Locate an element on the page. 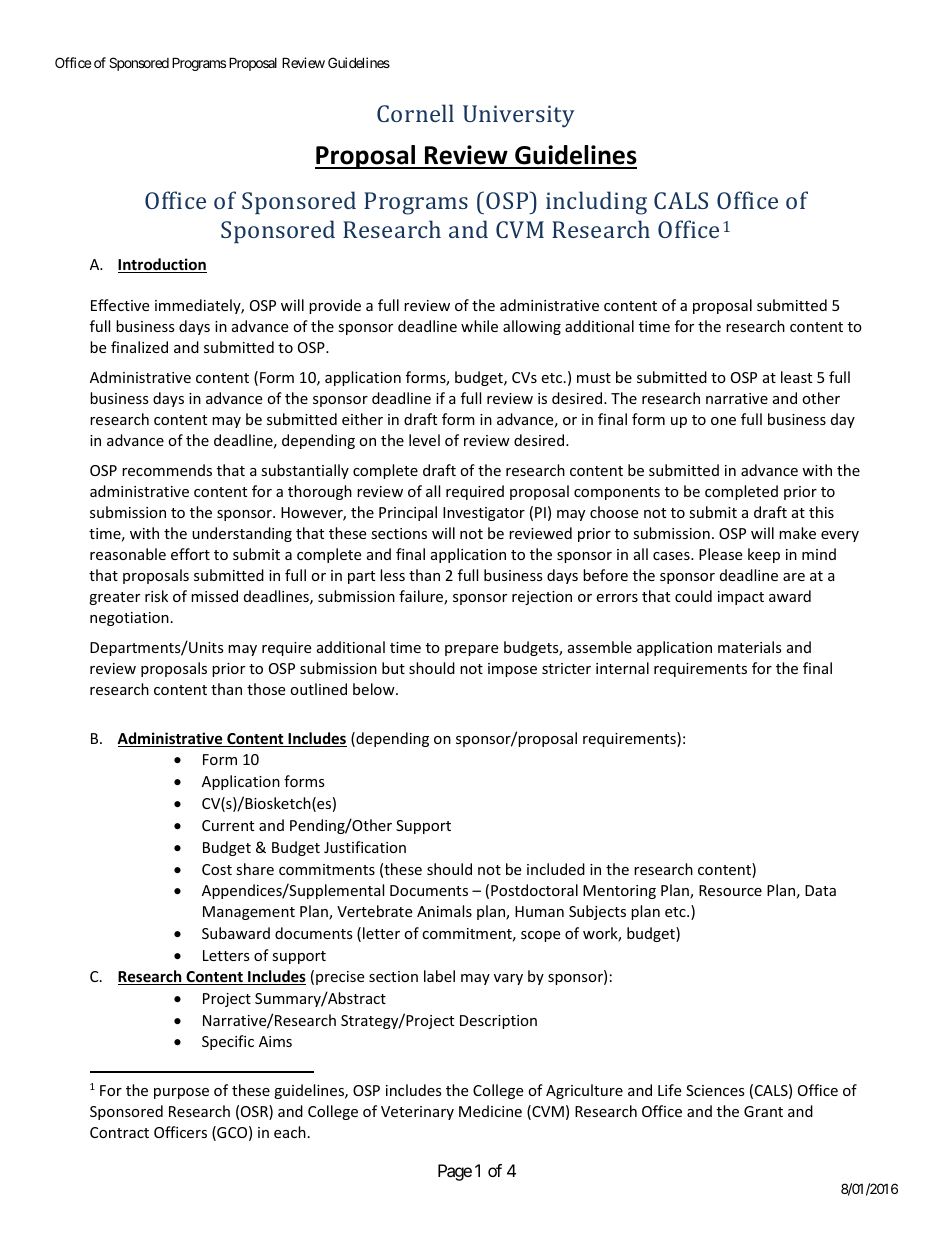  Grant is located at coordinates (763, 1111).
